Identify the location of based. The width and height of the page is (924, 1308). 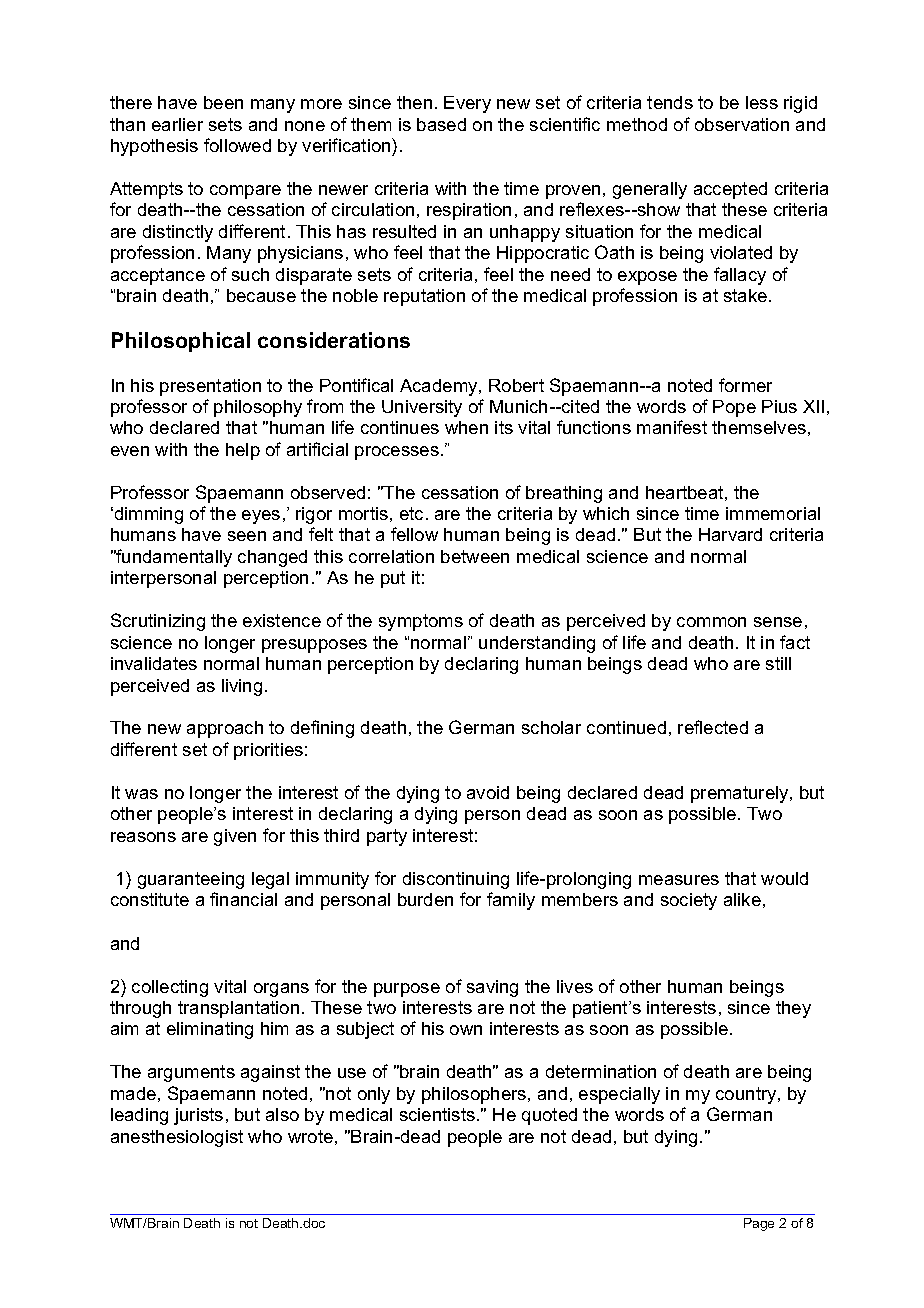
(441, 124).
